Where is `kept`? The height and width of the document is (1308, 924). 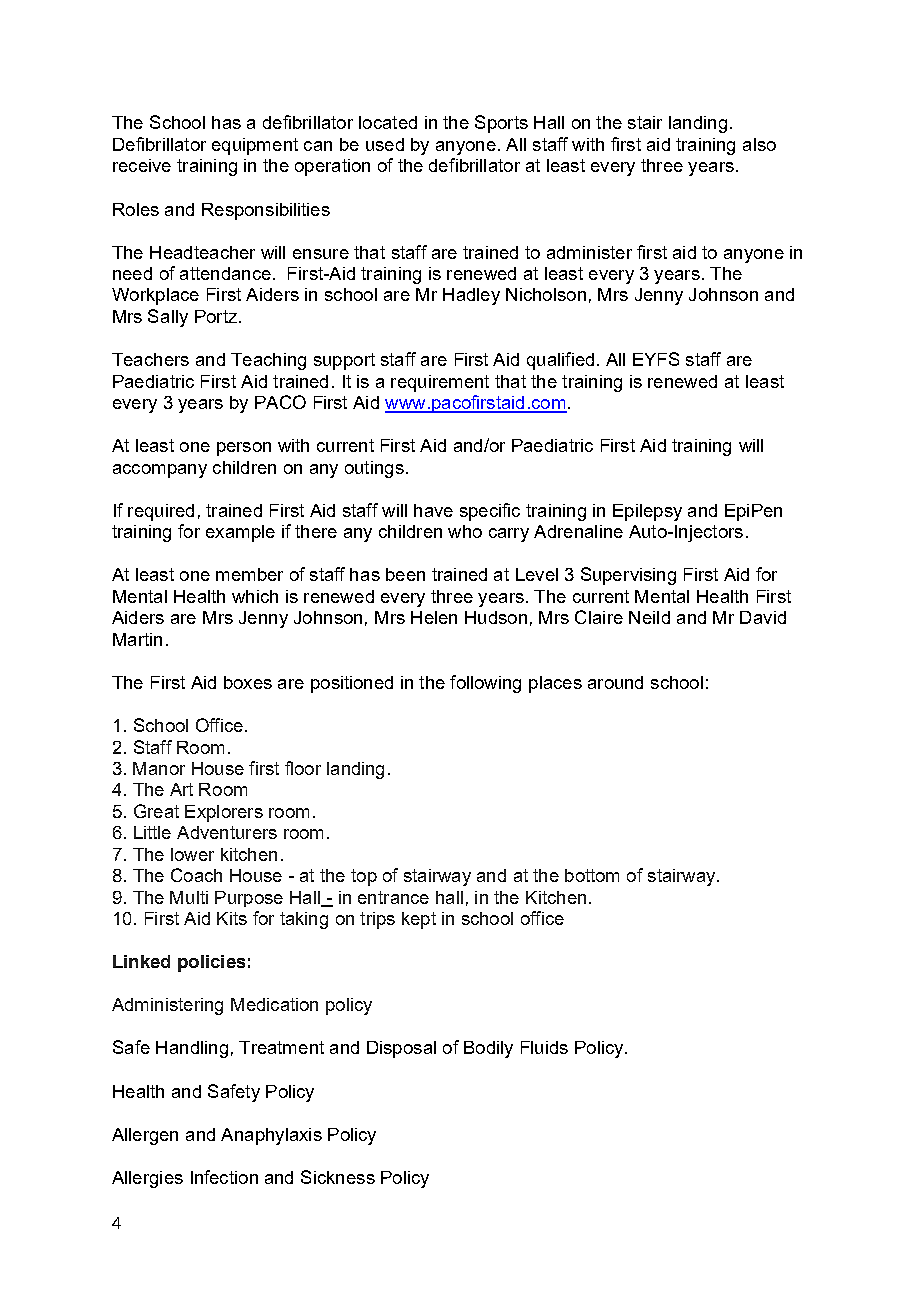 kept is located at coordinates (419, 920).
